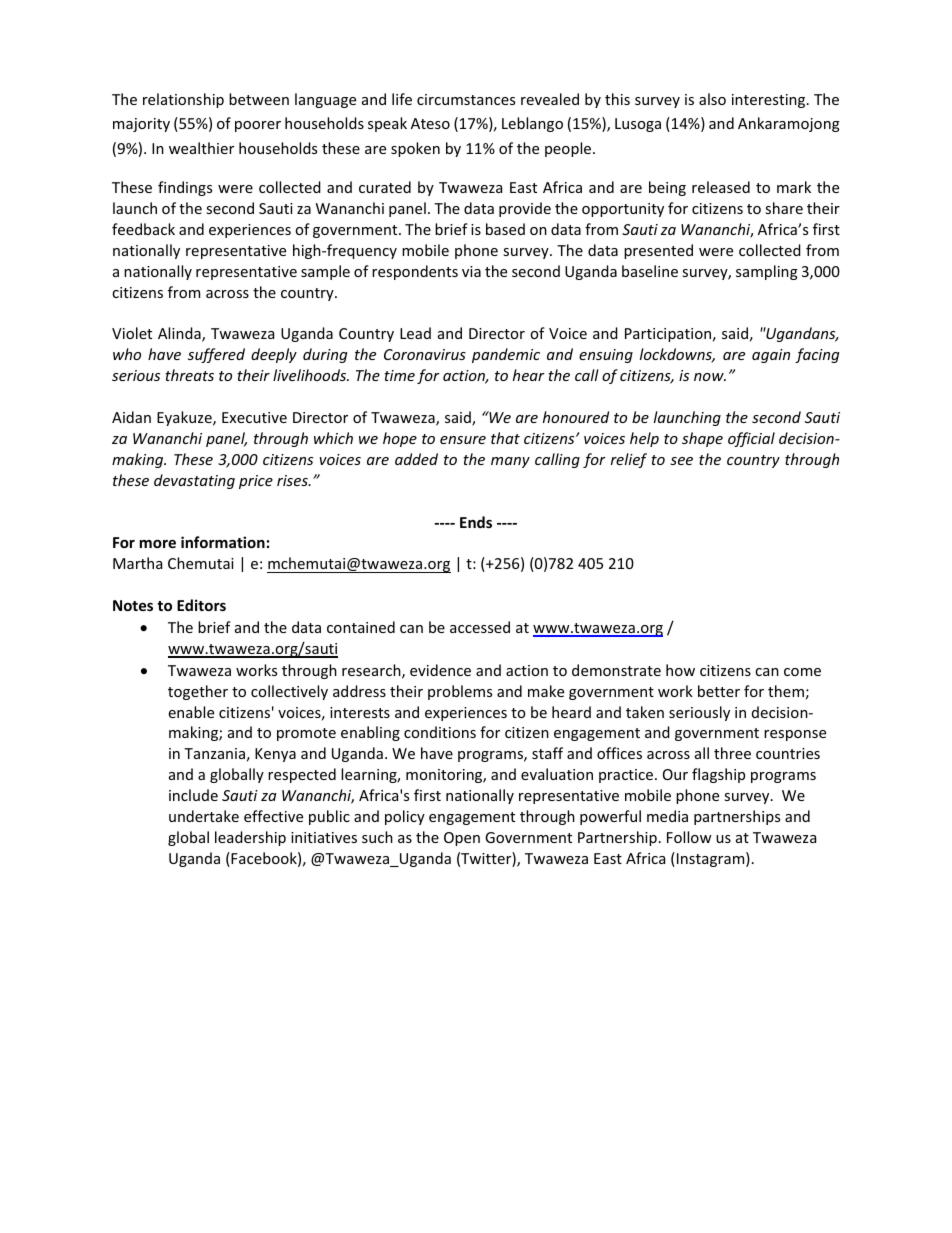 Image resolution: width=952 pixels, height=1233 pixels. Describe the element at coordinates (480, 627) in the document. I see `accessed` at that location.
